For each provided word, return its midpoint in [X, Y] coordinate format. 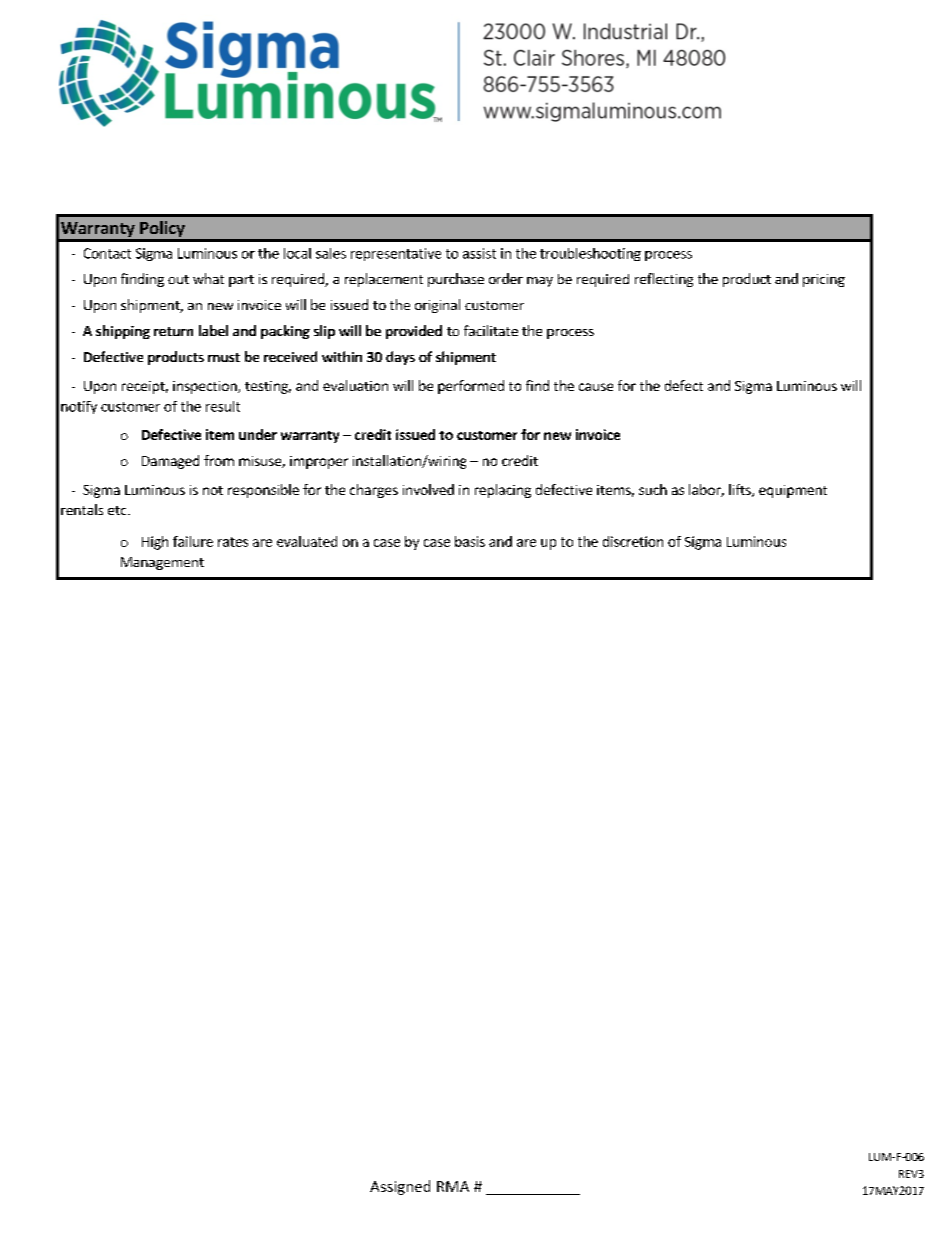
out [178, 279]
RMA [453, 1186]
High [155, 543]
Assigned [400, 1187]
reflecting [664, 280]
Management [162, 563]
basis [470, 541]
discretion [633, 541]
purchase [456, 280]
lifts [741, 490]
